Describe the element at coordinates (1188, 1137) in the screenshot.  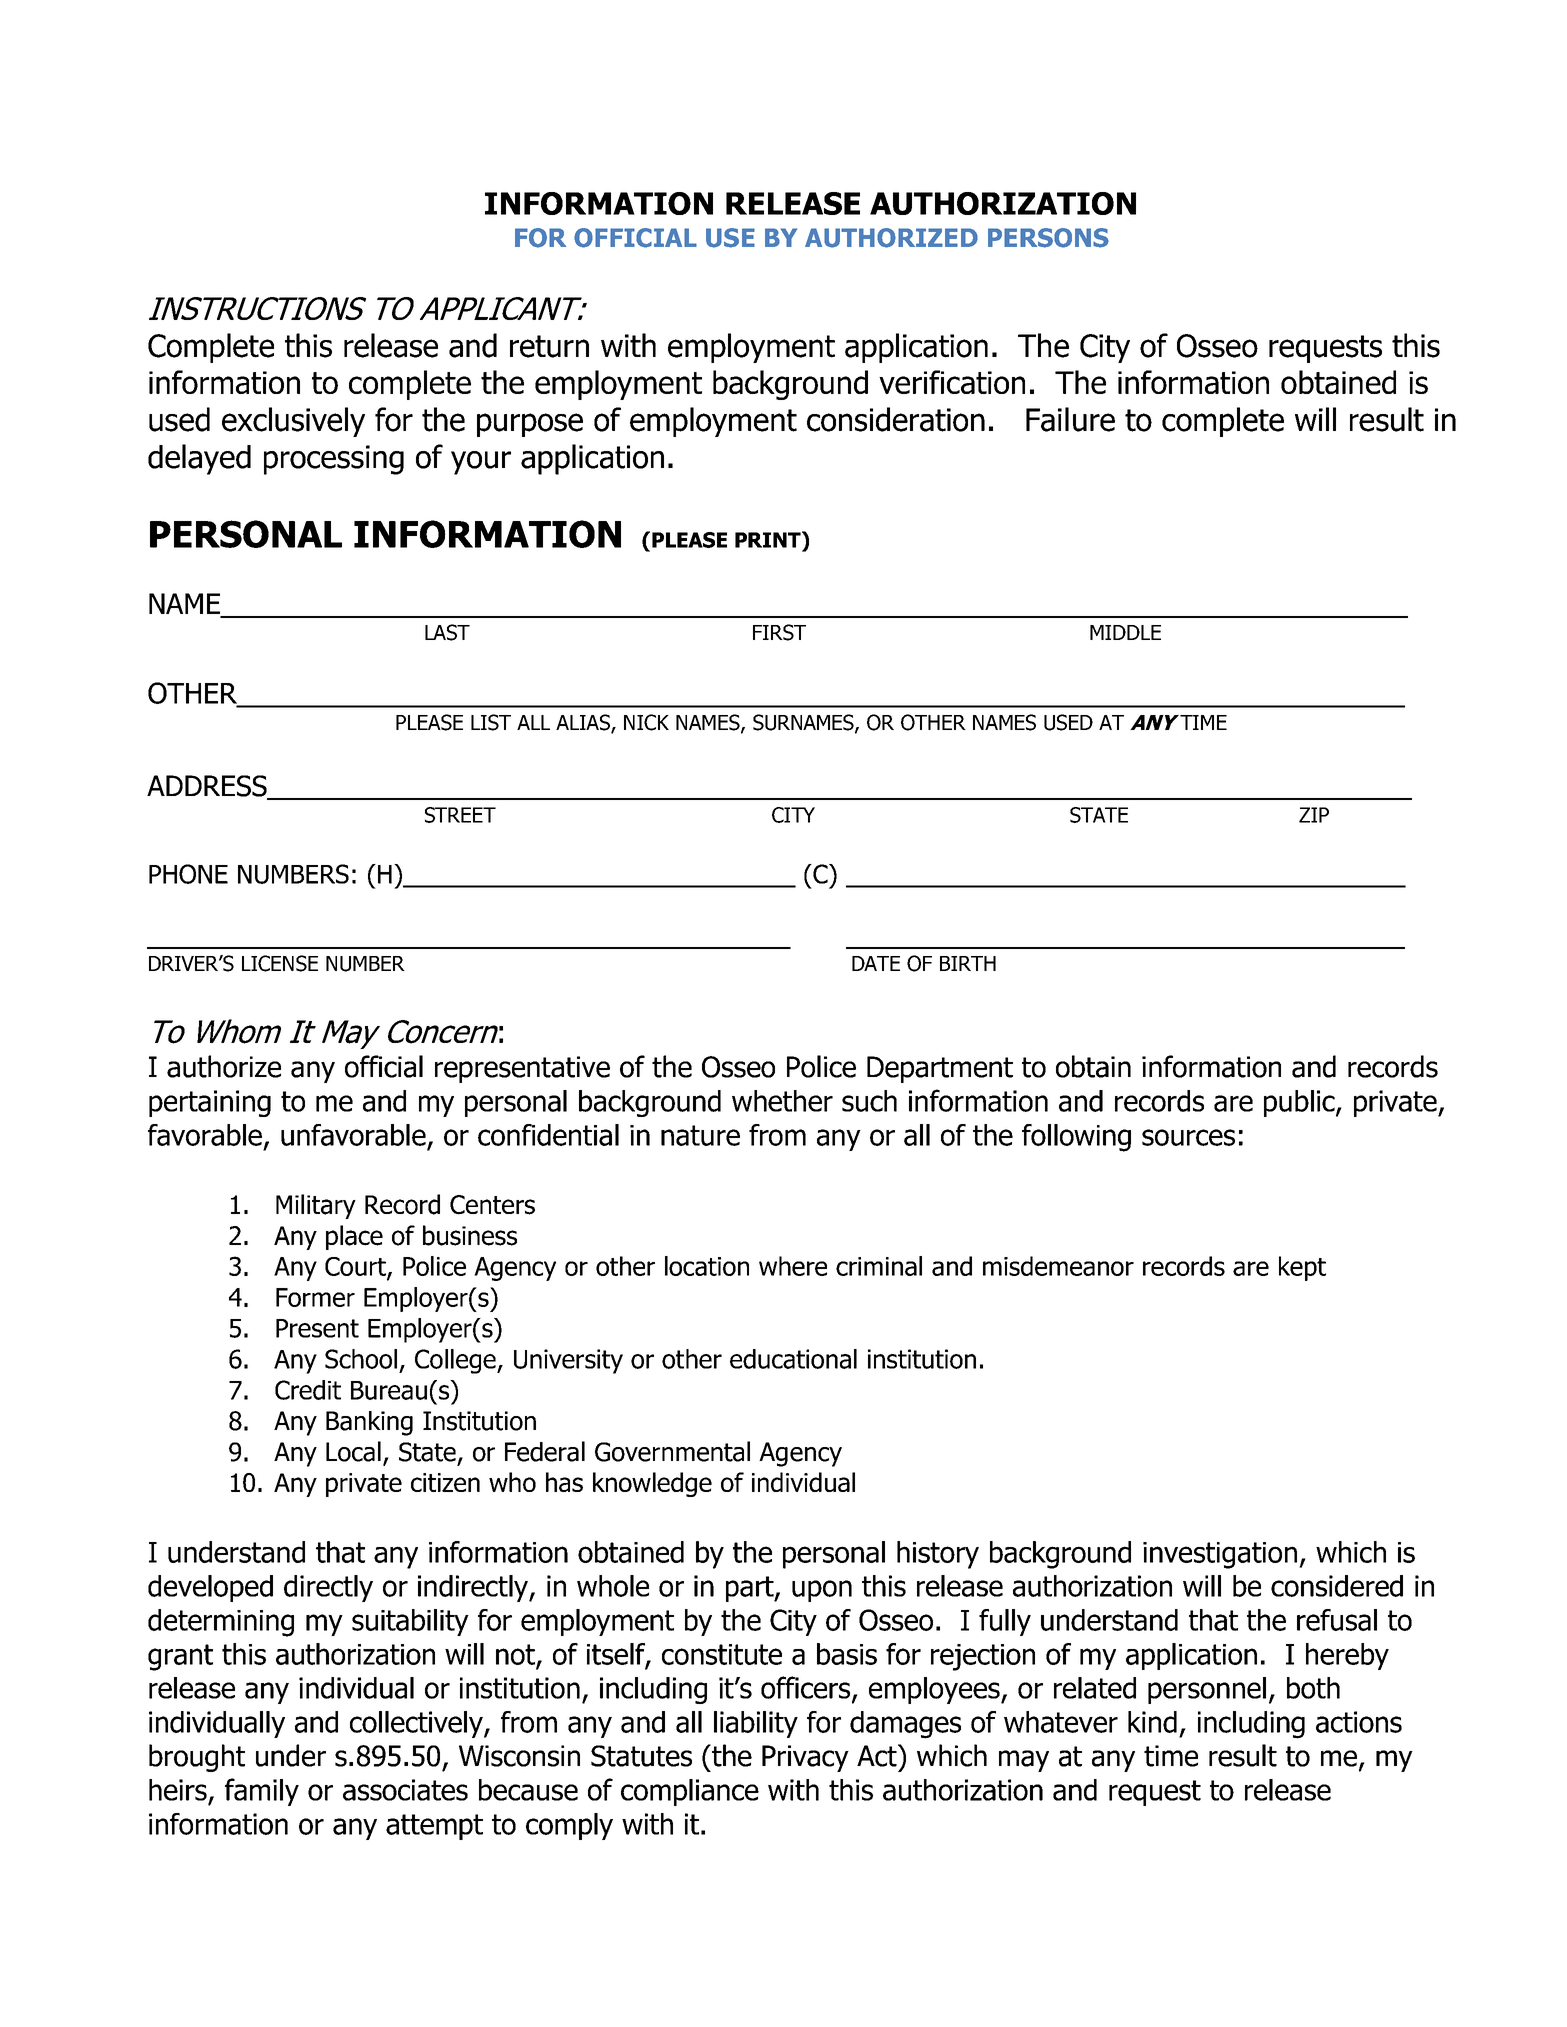
I see `sources` at that location.
